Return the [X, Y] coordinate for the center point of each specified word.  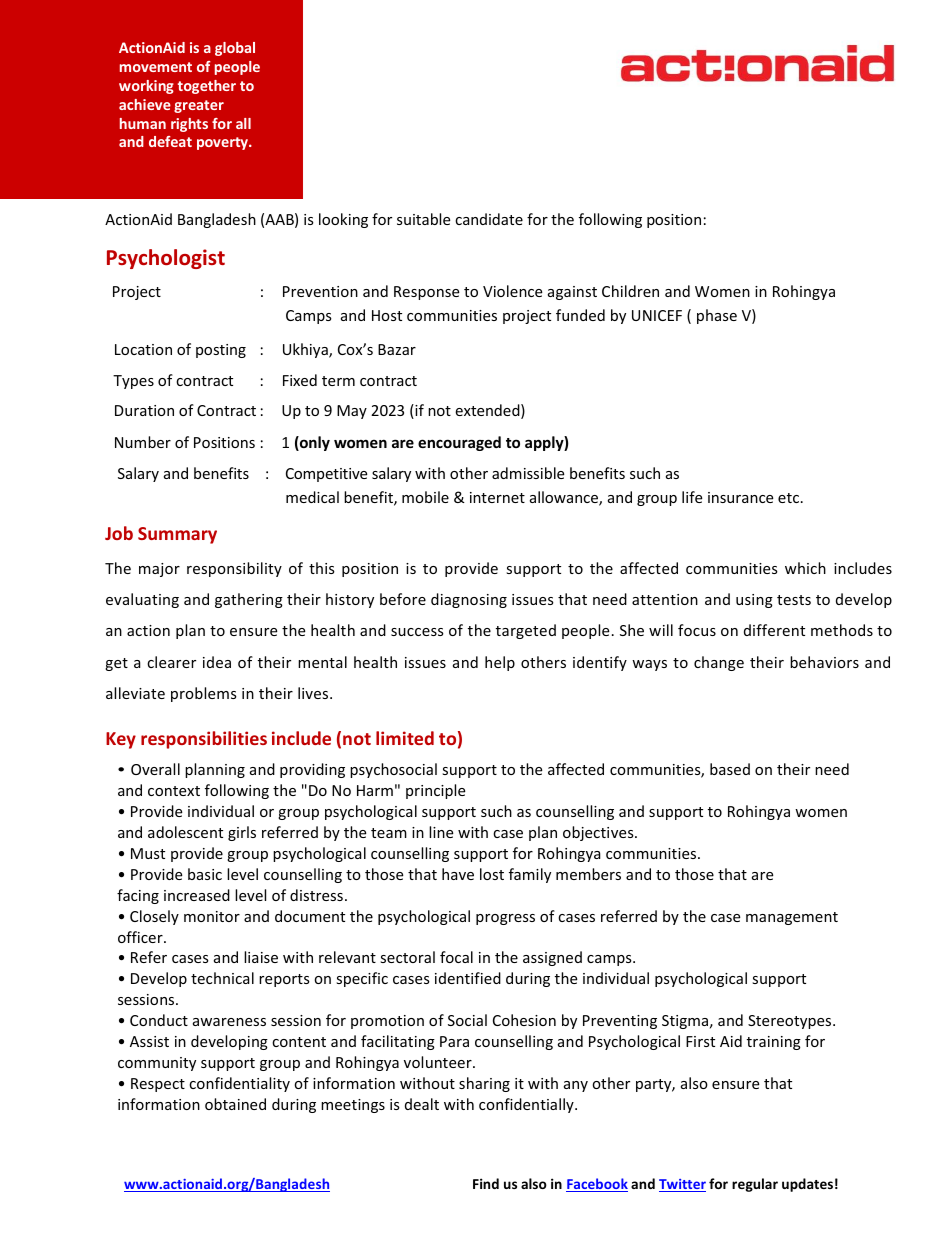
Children [630, 291]
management [792, 918]
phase [717, 316]
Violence [512, 291]
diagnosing [469, 600]
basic [205, 874]
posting [221, 351]
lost [492, 874]
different [774, 630]
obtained [235, 1104]
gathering [249, 600]
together [207, 87]
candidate [489, 219]
